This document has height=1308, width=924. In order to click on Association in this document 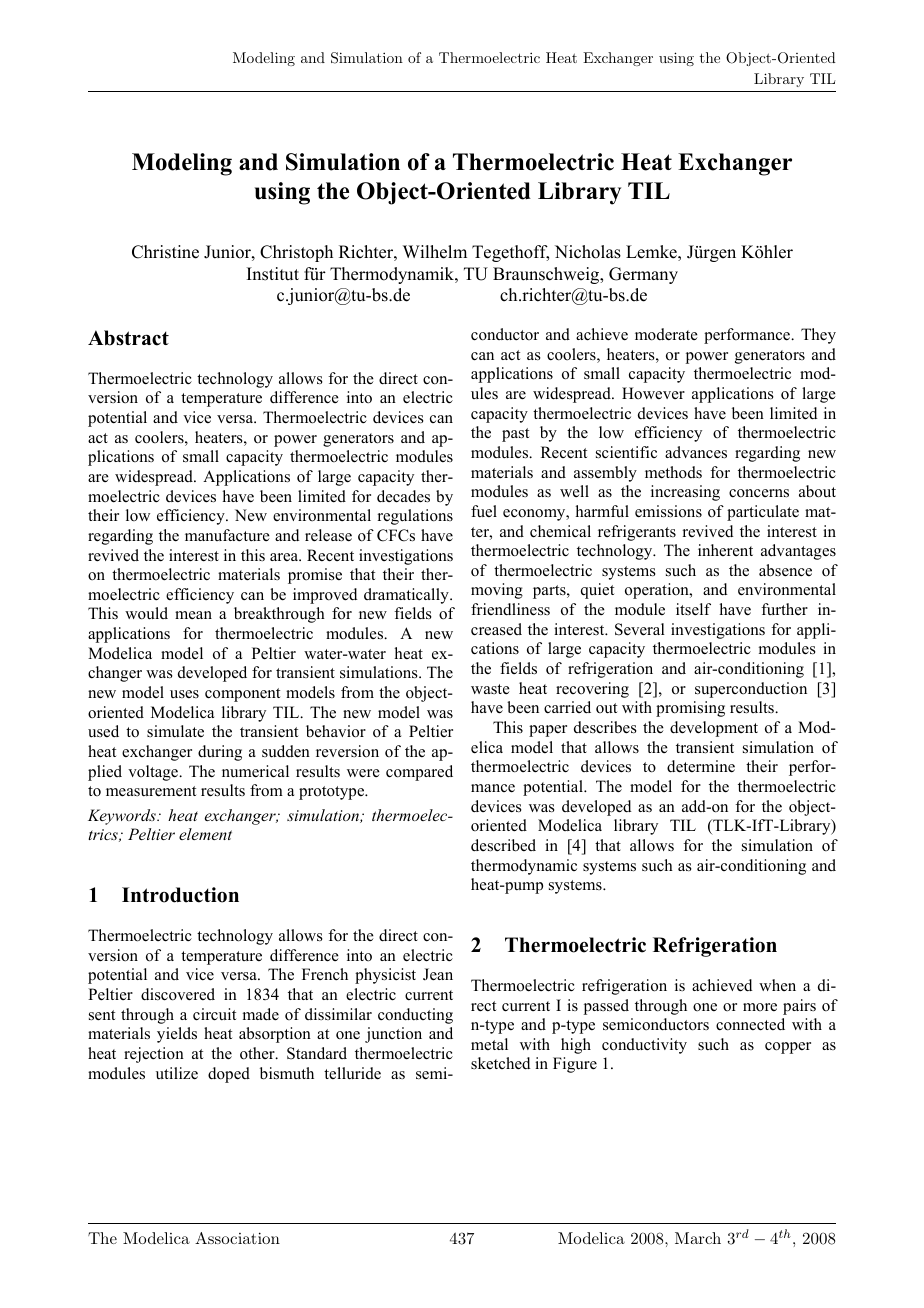, I will do `click(237, 1238)`.
